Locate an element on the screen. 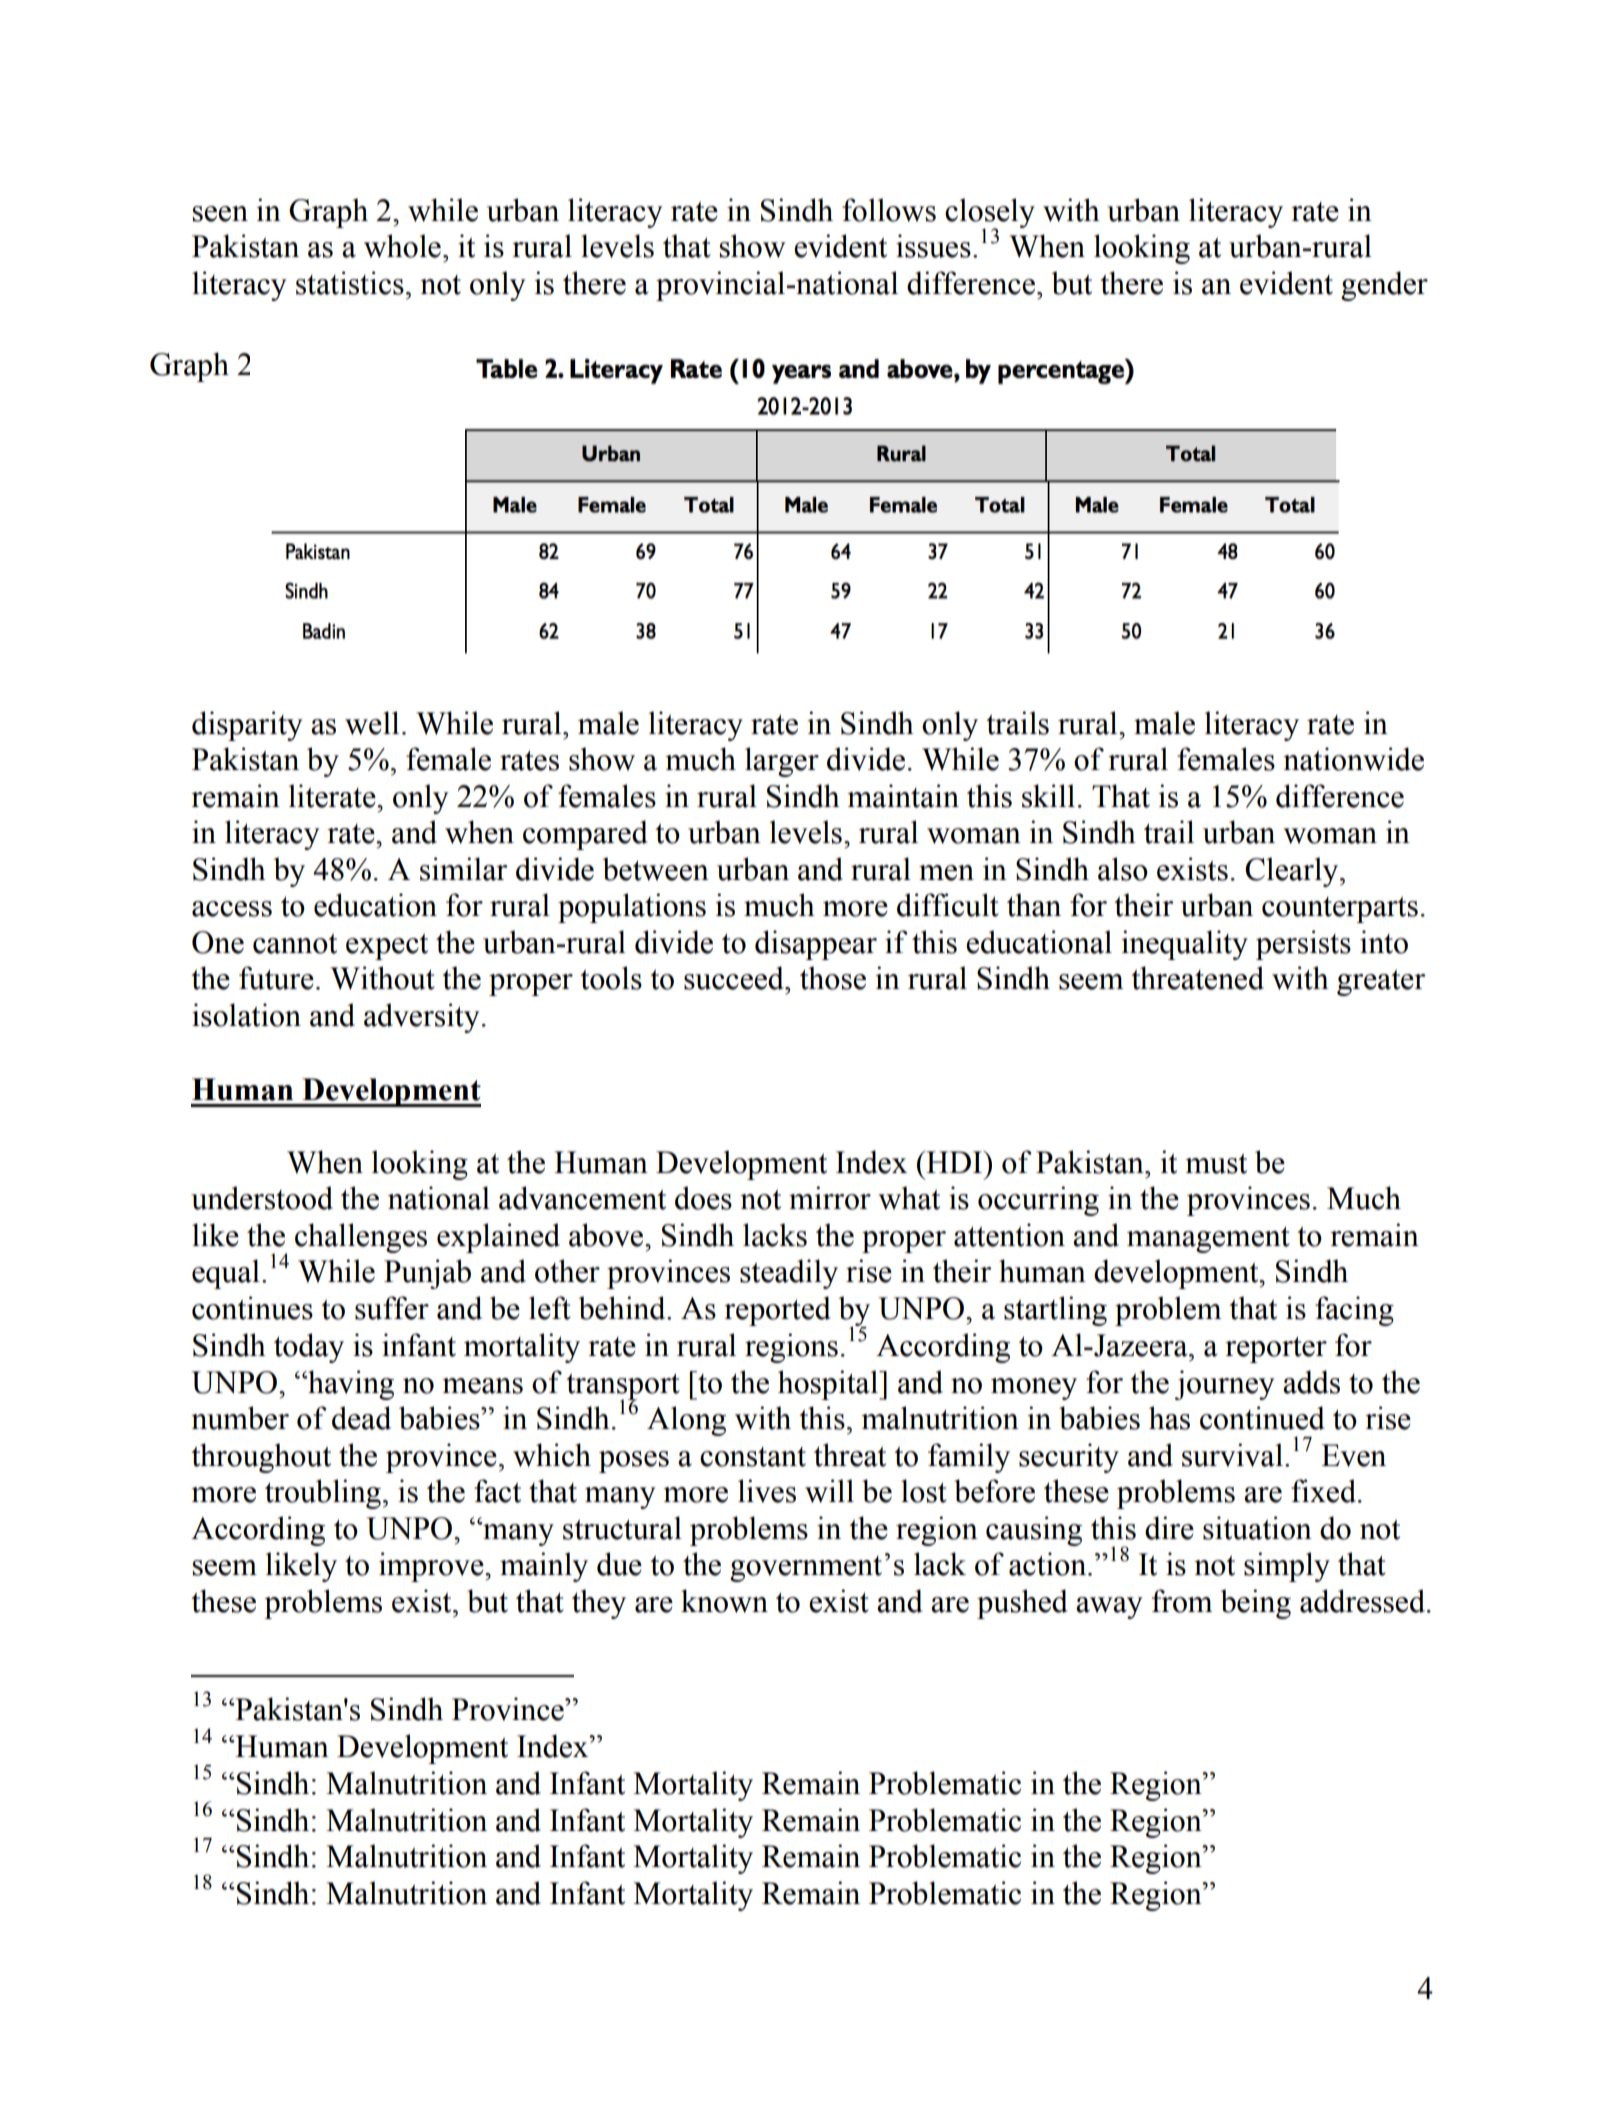 This screenshot has width=1624, height=2101. follows is located at coordinates (889, 210).
